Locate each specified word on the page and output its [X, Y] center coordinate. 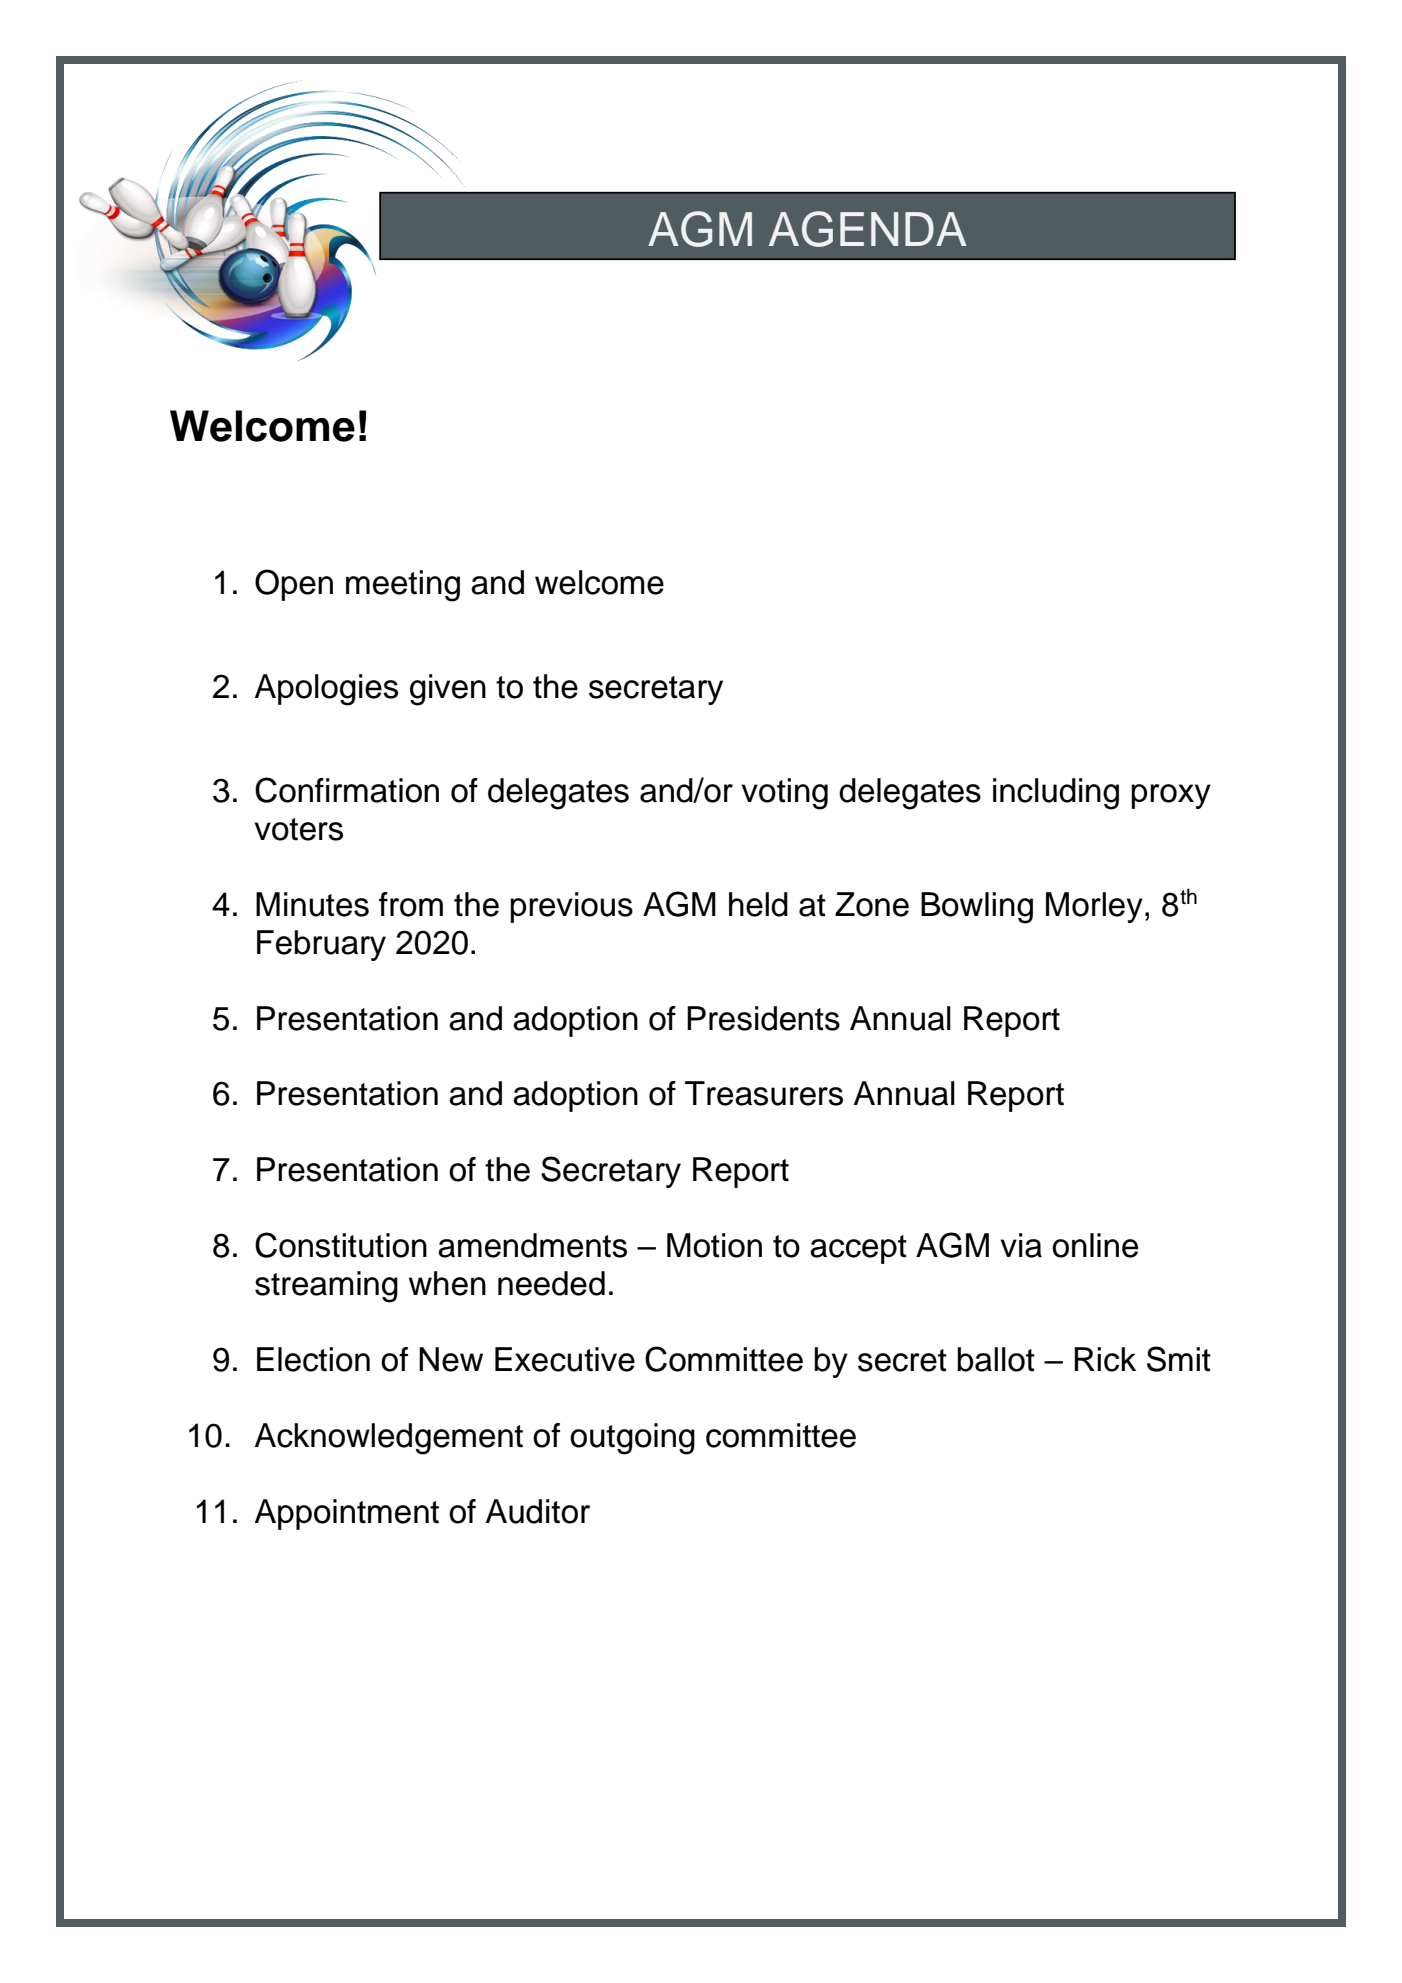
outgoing [632, 1439]
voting [784, 794]
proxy [1171, 796]
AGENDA [868, 229]
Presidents [763, 1018]
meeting [403, 586]
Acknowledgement [389, 1439]
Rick [1105, 1359]
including [1056, 794]
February [321, 945]
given [448, 690]
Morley [1094, 907]
